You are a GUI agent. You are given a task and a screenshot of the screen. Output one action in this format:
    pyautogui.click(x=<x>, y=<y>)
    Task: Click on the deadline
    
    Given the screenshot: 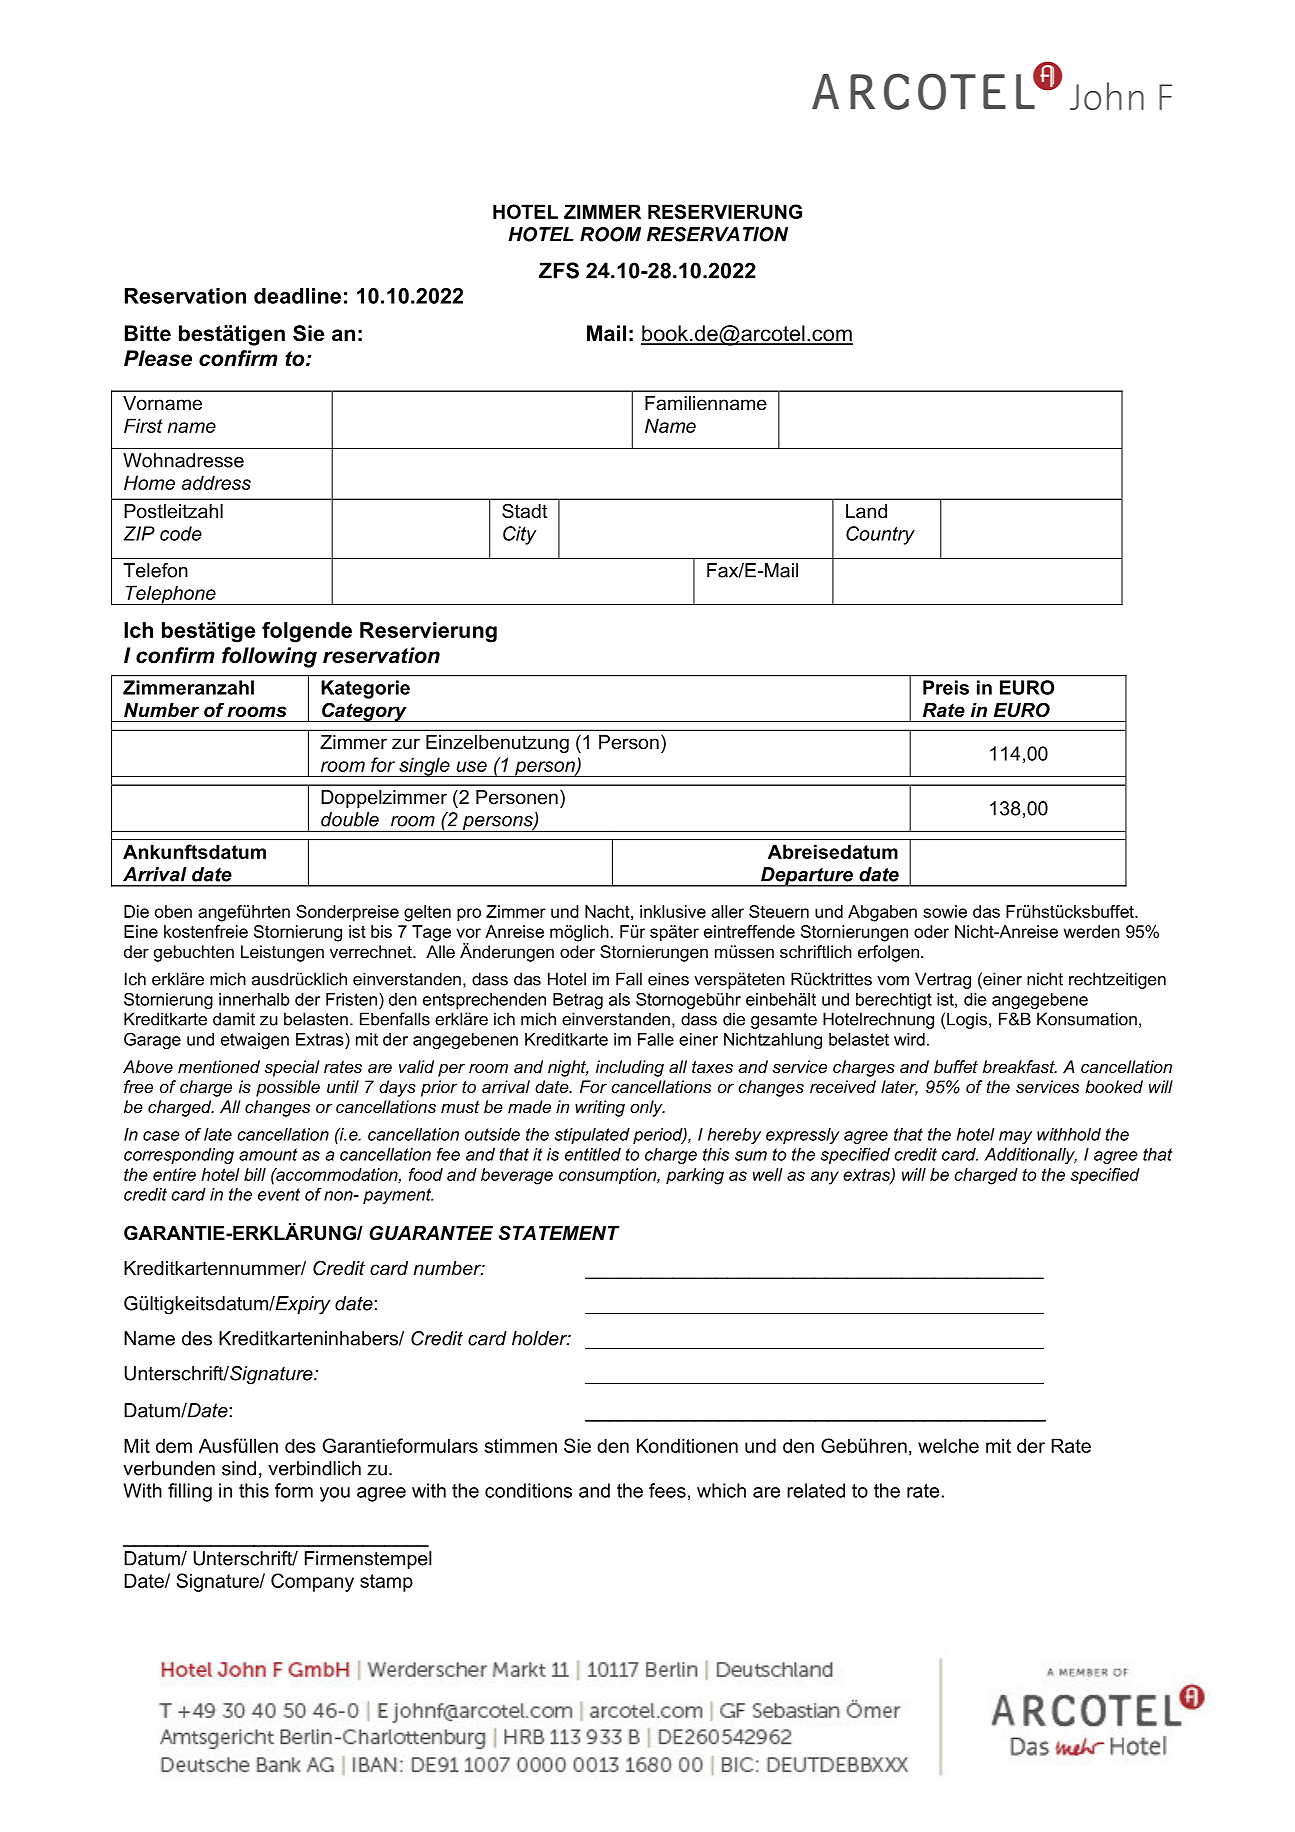 What is the action you would take?
    pyautogui.click(x=297, y=296)
